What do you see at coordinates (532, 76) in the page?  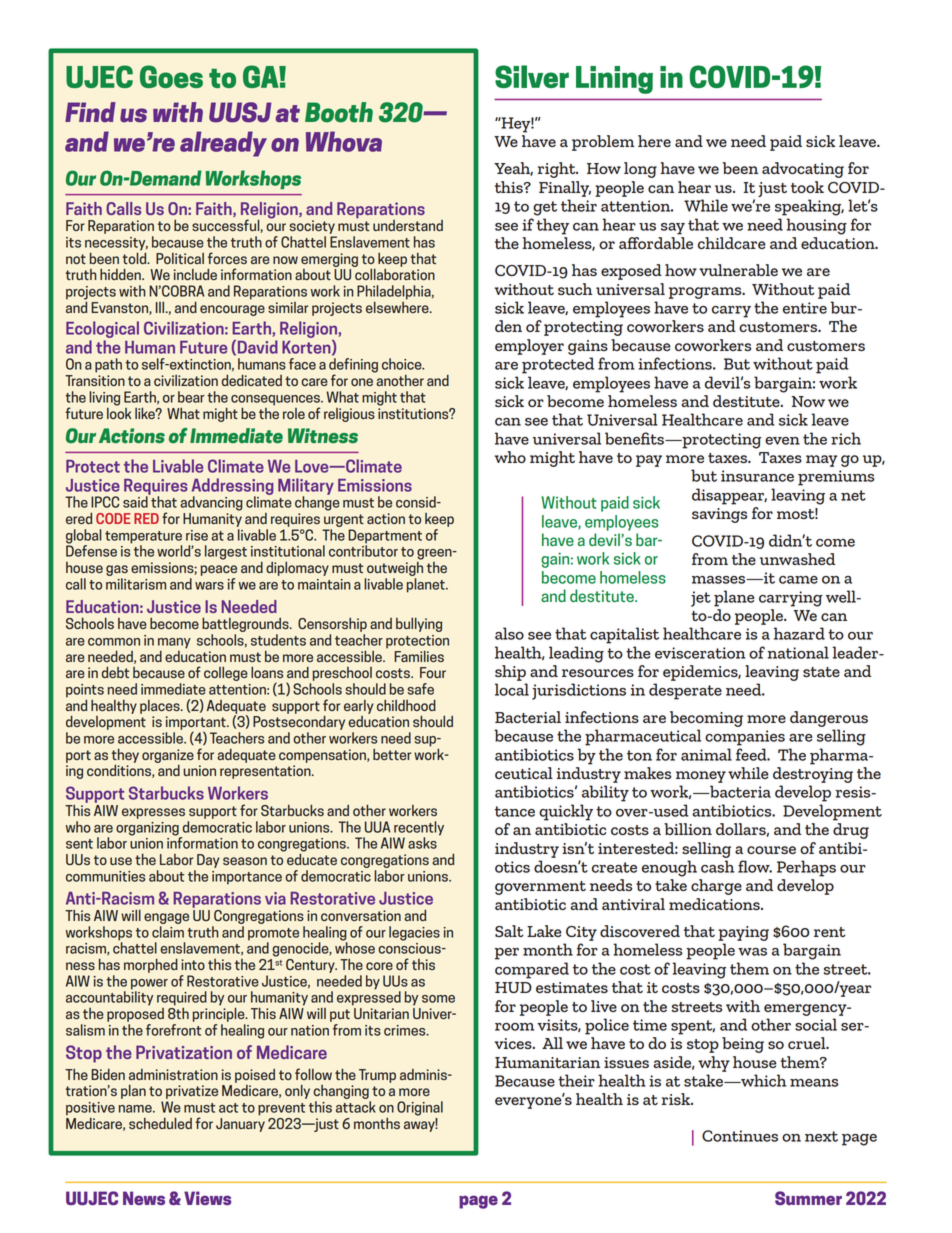 I see `Silver` at bounding box center [532, 76].
